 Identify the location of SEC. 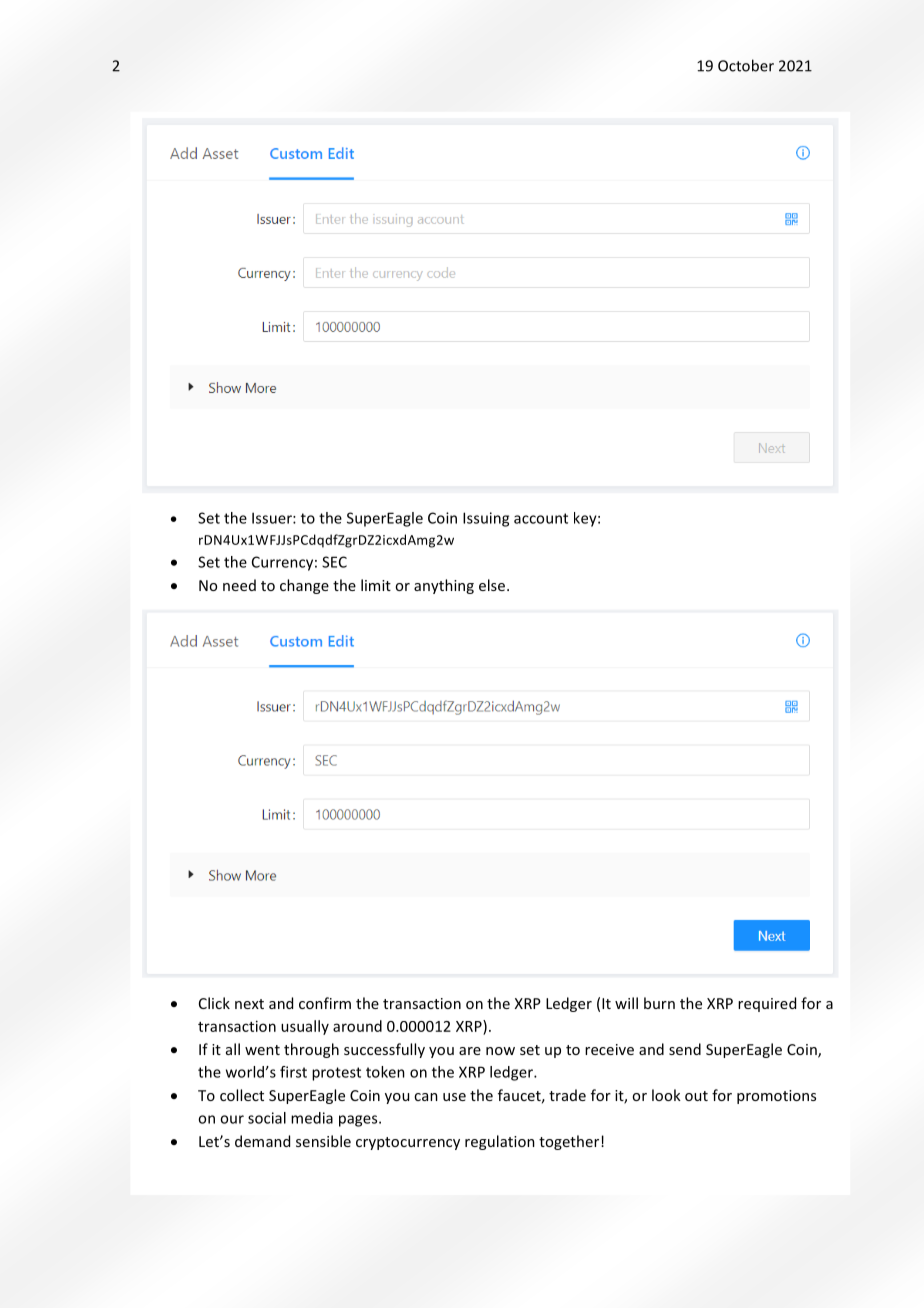
(334, 562).
